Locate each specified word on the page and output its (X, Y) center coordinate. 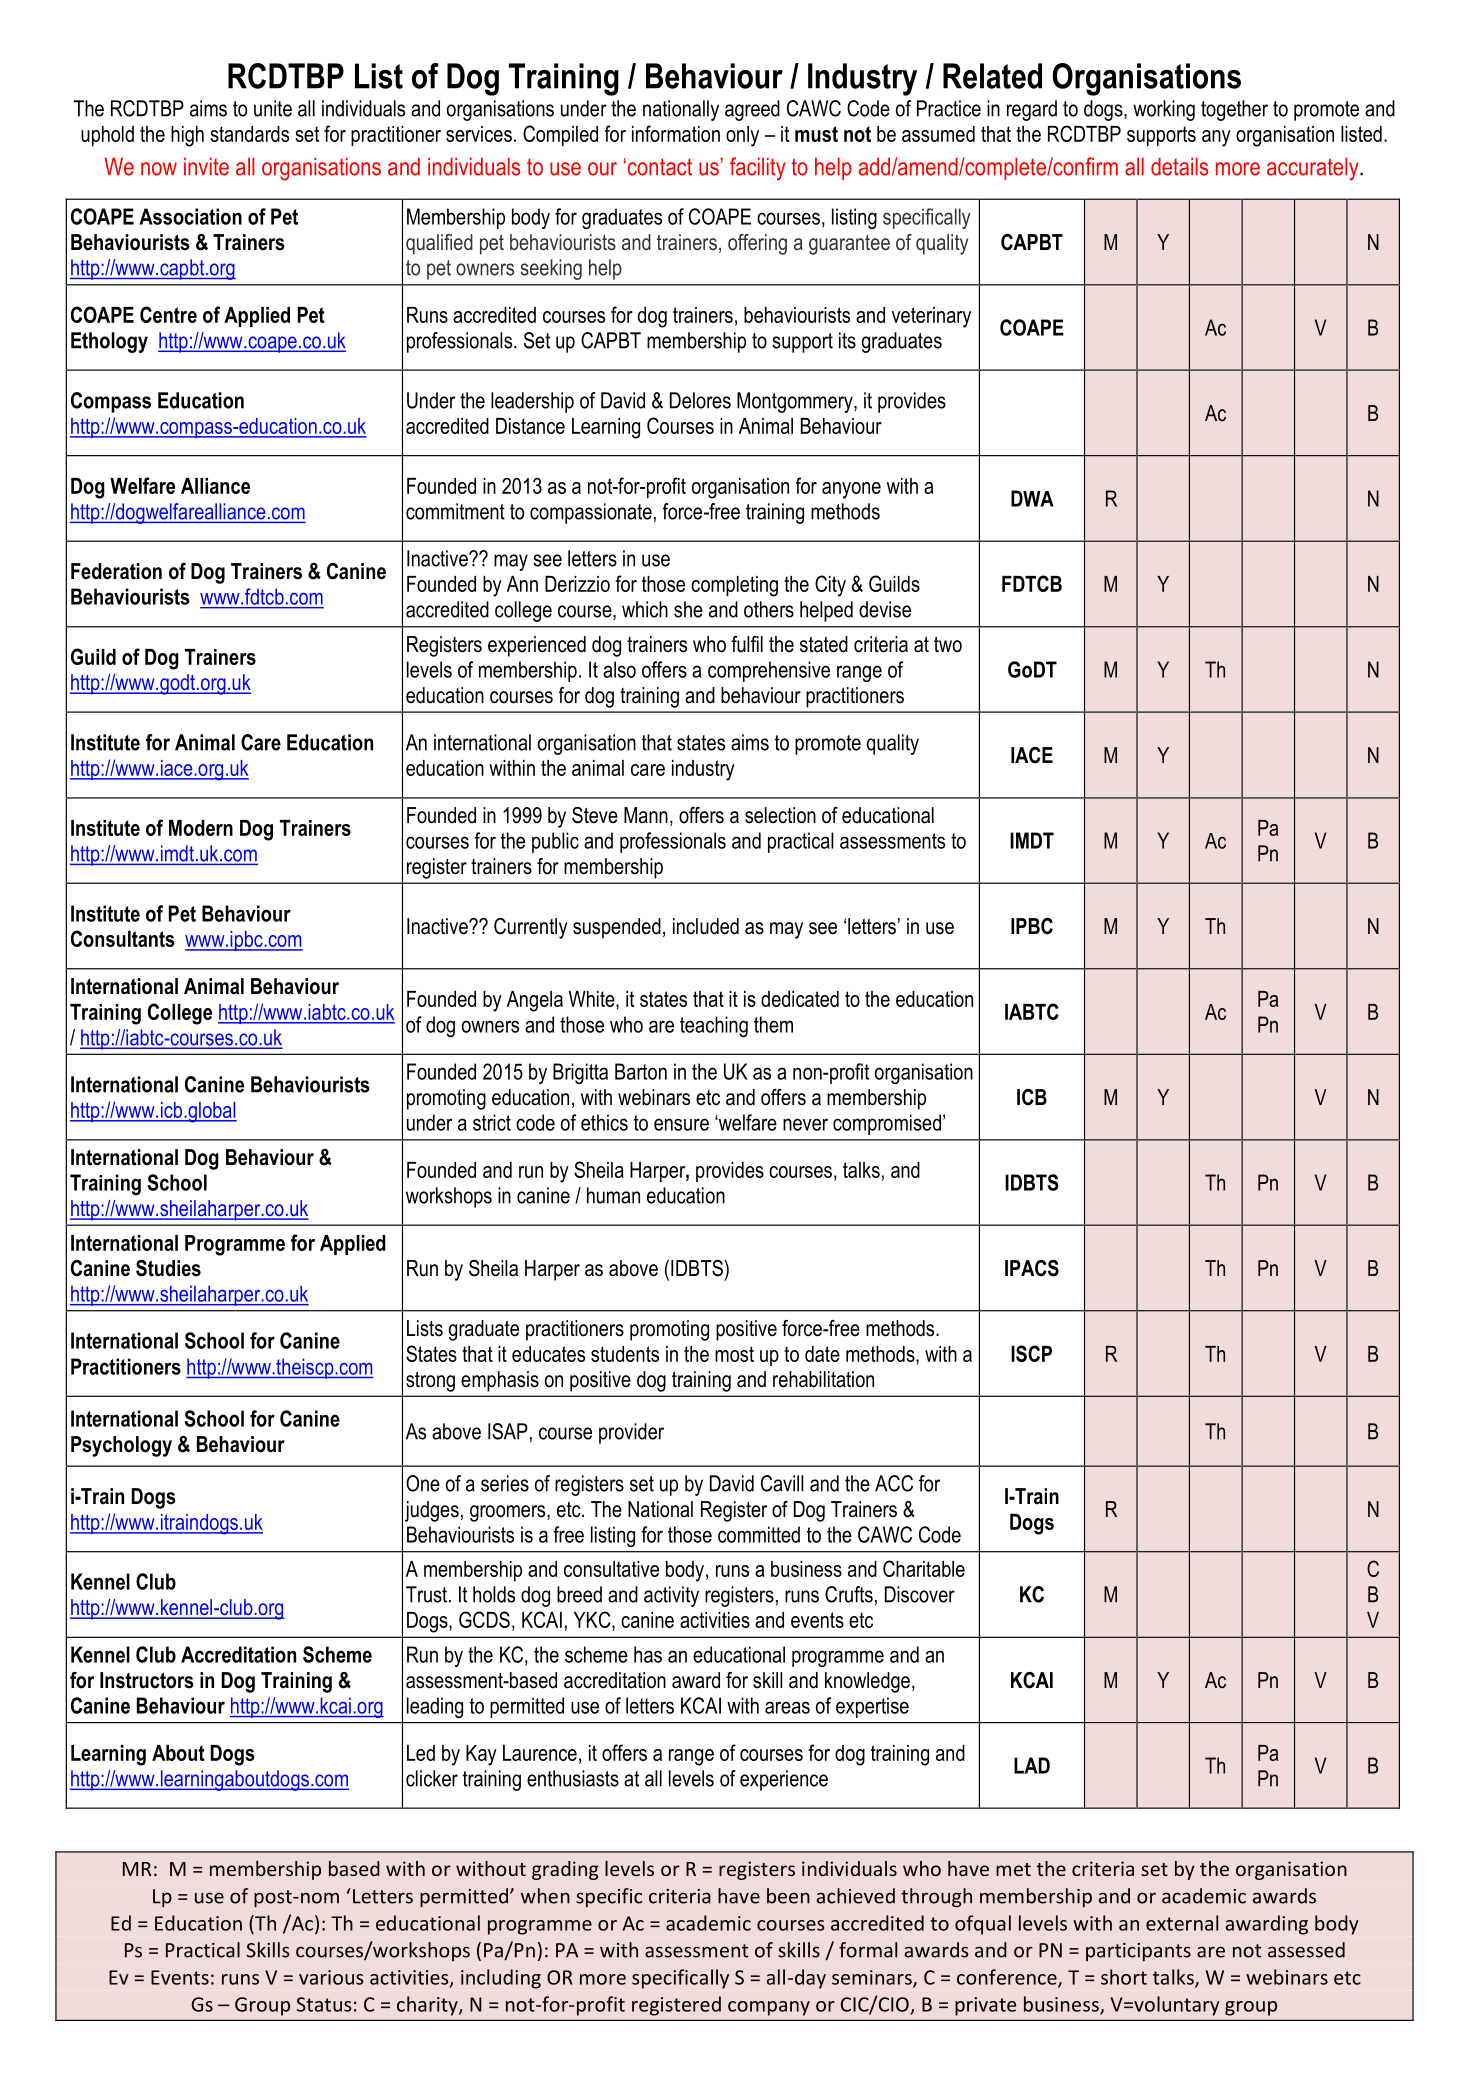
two (948, 644)
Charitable (924, 1568)
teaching (714, 1026)
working (1164, 110)
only (742, 136)
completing (734, 586)
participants (1138, 1952)
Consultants (123, 938)
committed (759, 1534)
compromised (887, 1124)
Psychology (121, 1446)
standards (249, 134)
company (769, 2008)
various (331, 1977)
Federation (116, 571)
